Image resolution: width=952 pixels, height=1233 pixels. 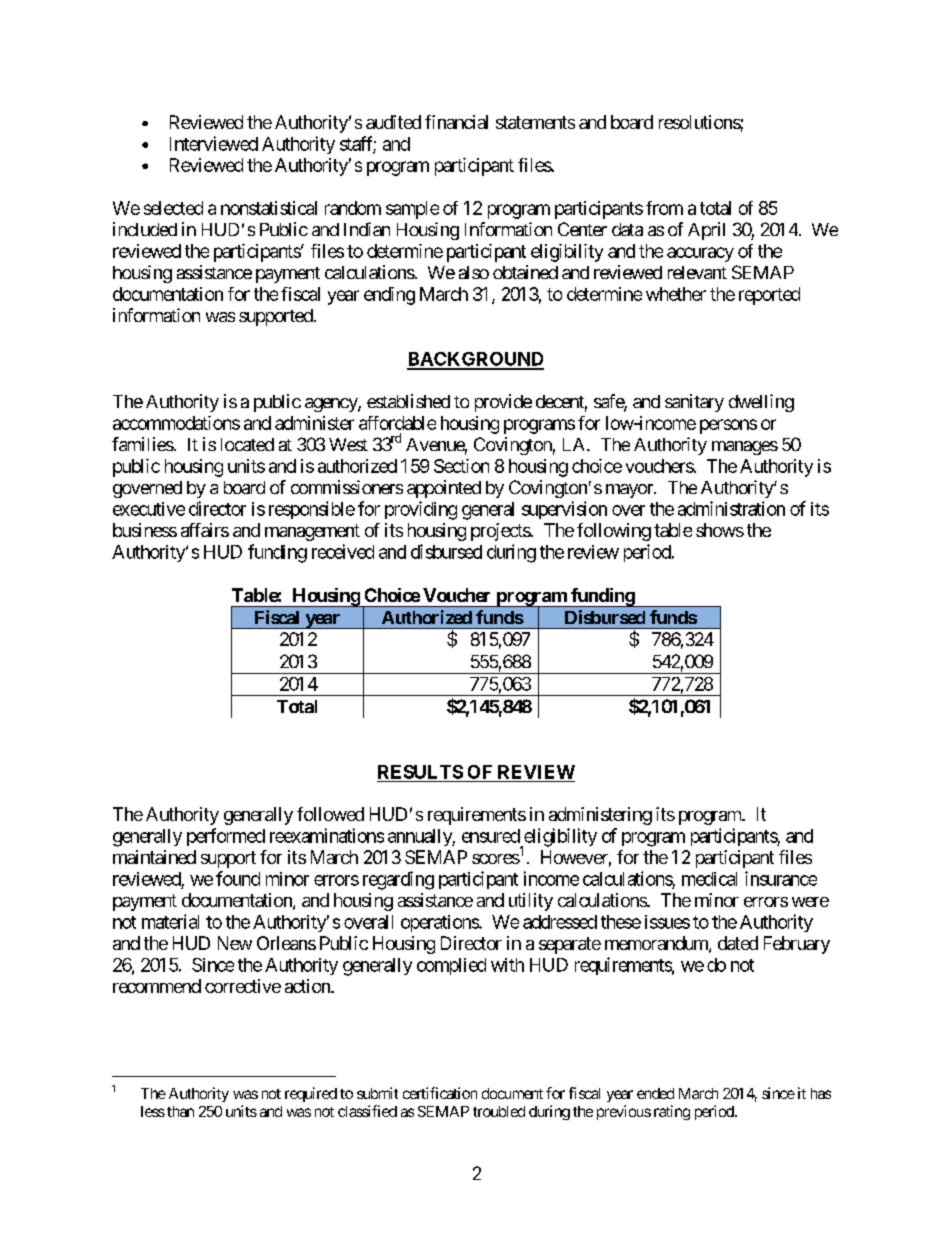 I want to click on Interviewed, so click(x=214, y=143).
